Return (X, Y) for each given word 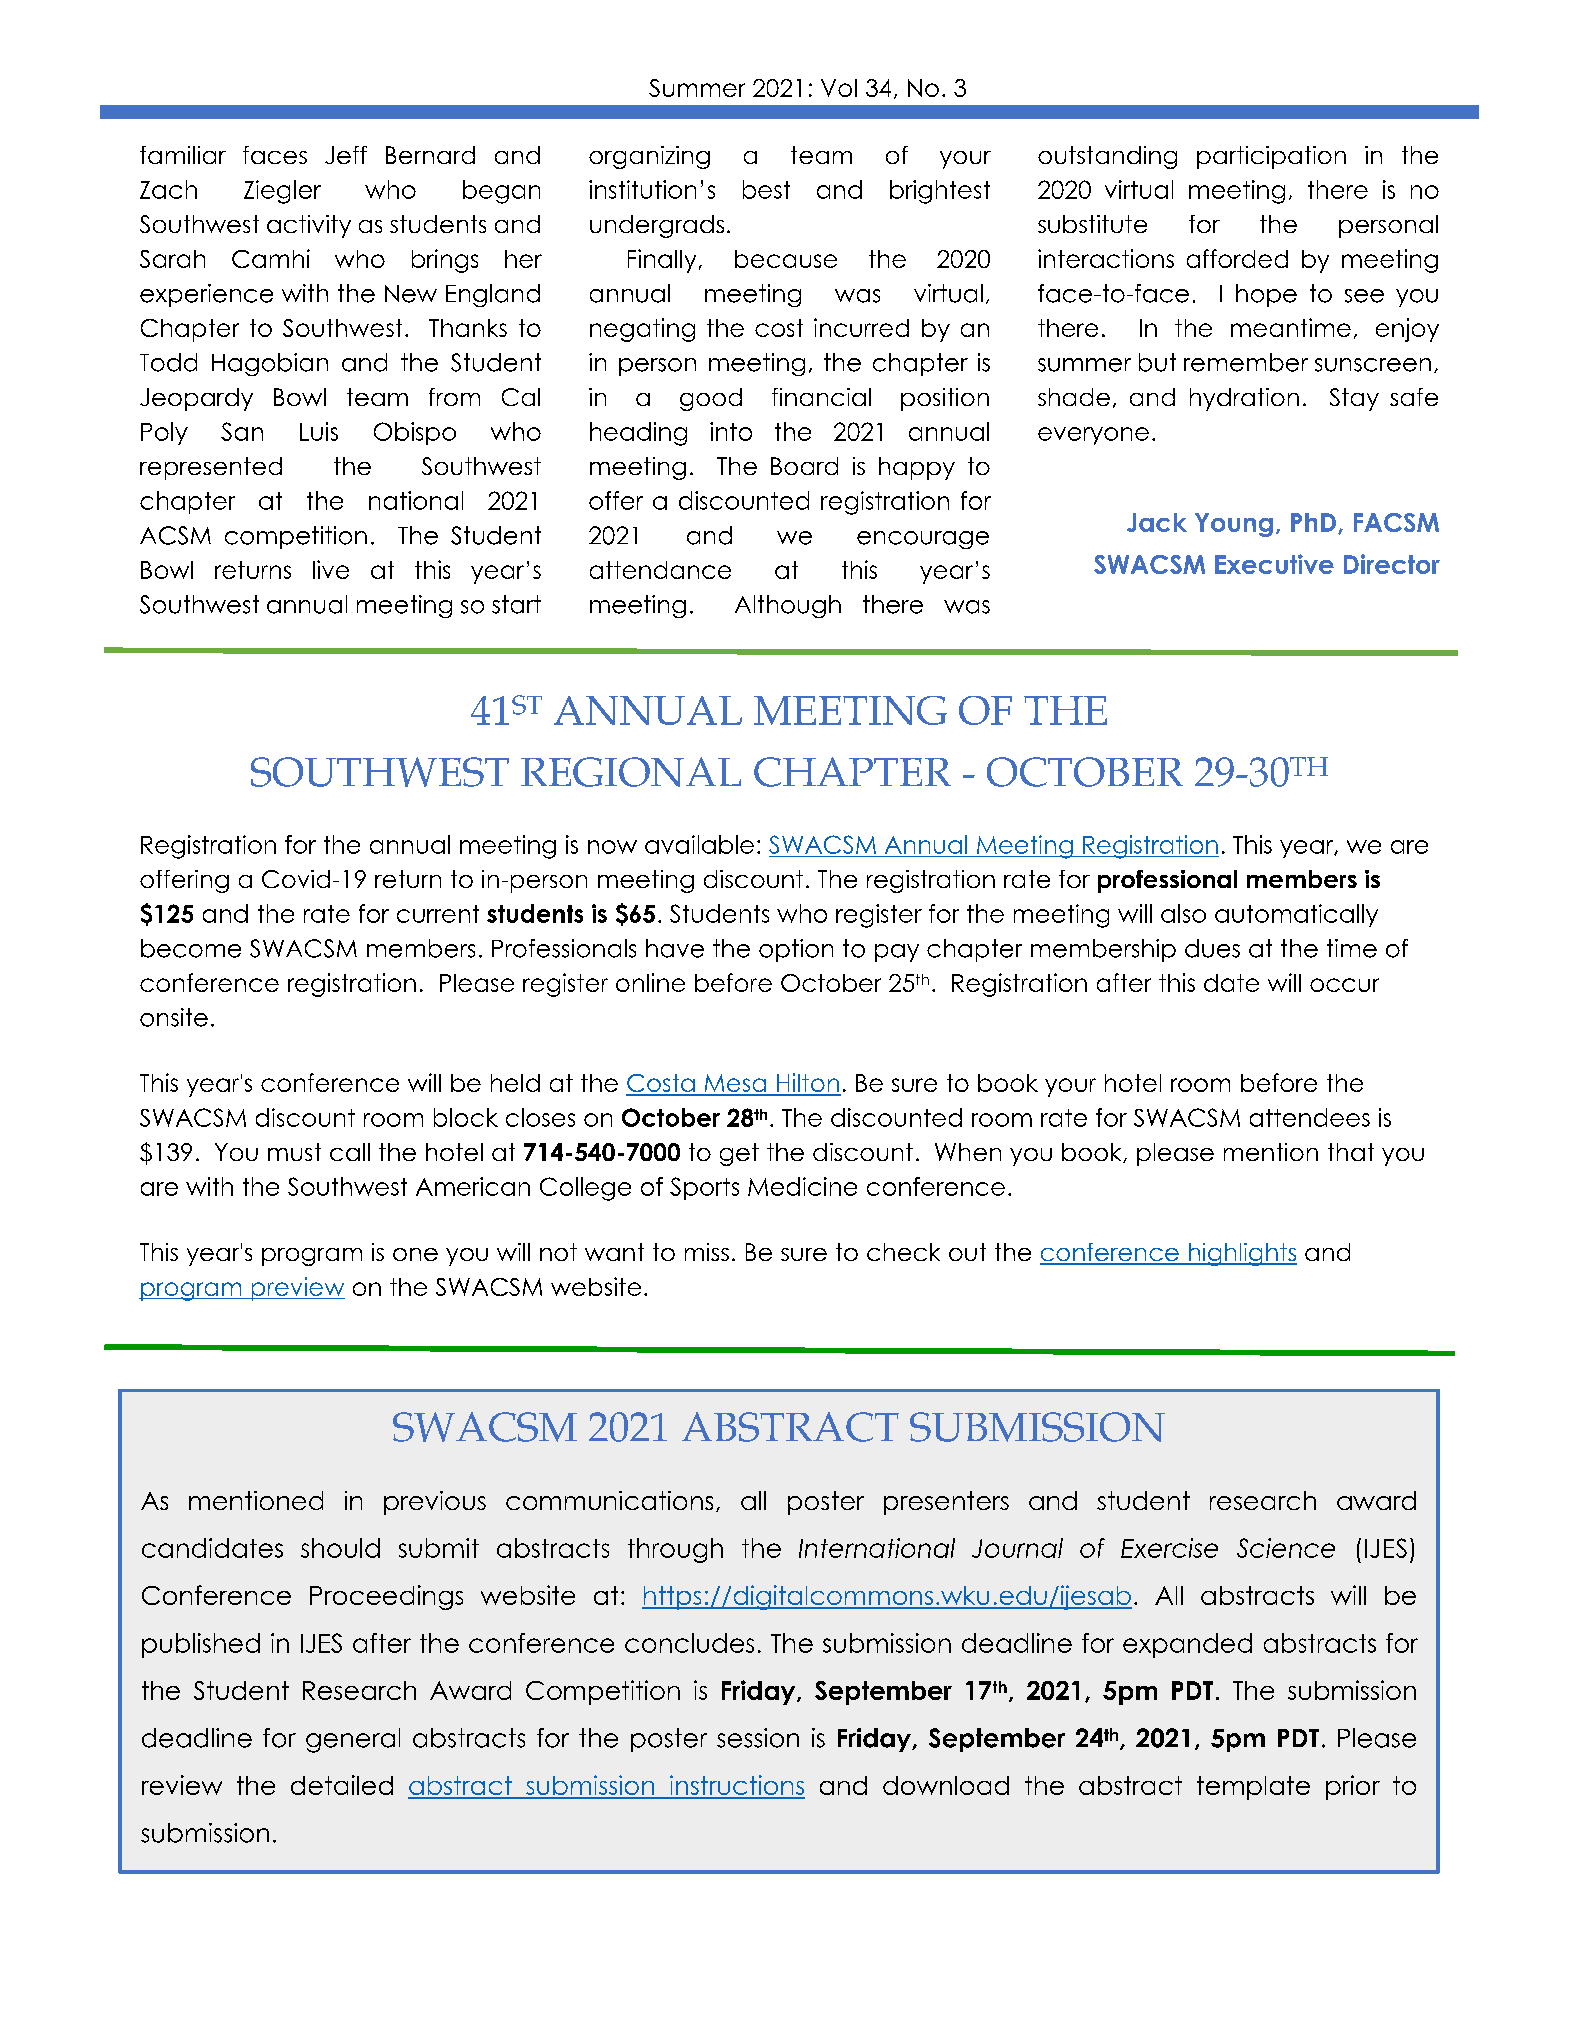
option (796, 950)
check (903, 1252)
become (191, 948)
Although (788, 606)
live (331, 569)
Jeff (346, 155)
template (1253, 1788)
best (766, 189)
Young (1234, 525)
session (758, 1738)
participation (1271, 157)
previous (435, 1503)
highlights (1241, 1254)
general (353, 1740)
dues (1212, 948)
